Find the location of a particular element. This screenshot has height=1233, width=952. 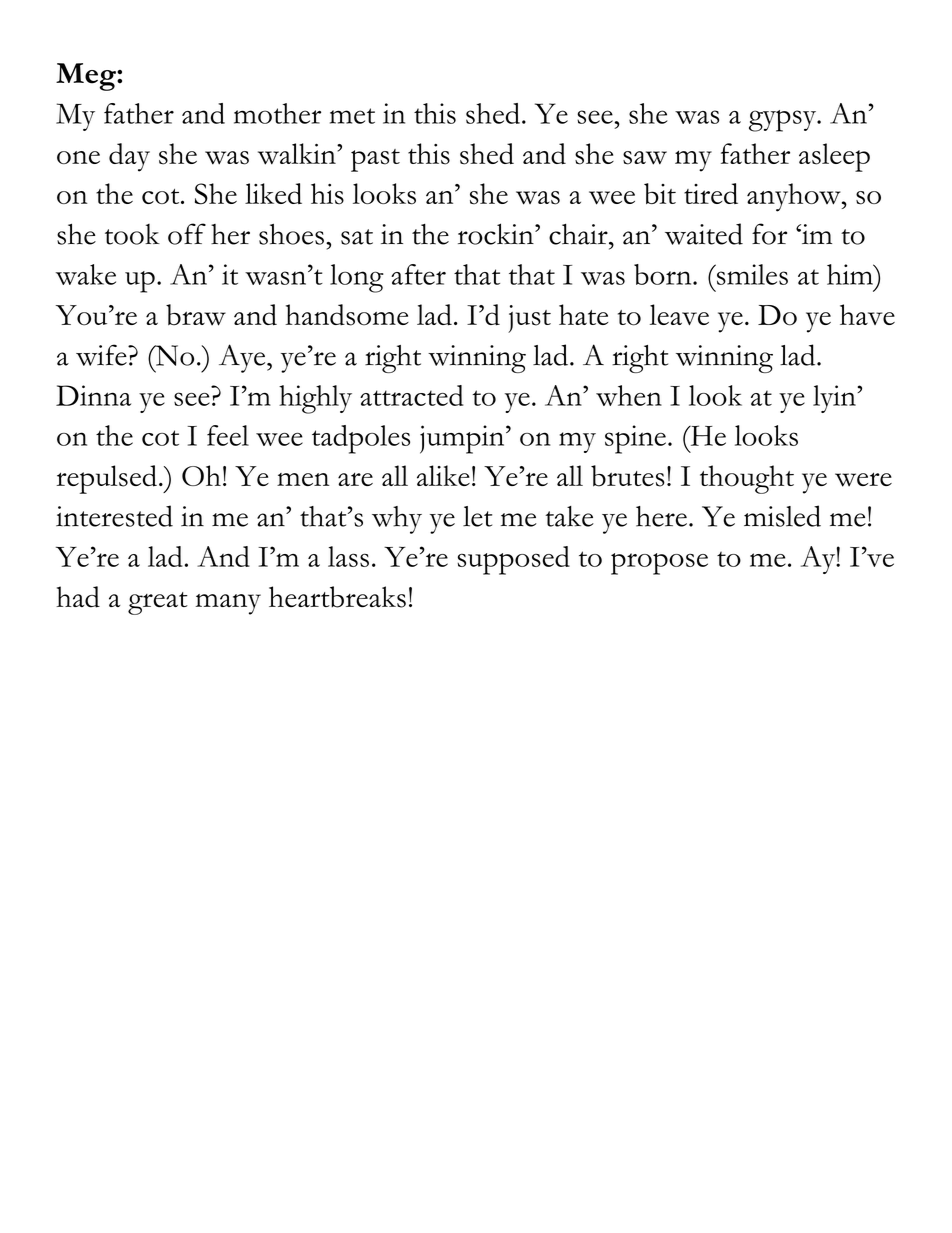

just is located at coordinates (529, 319).
